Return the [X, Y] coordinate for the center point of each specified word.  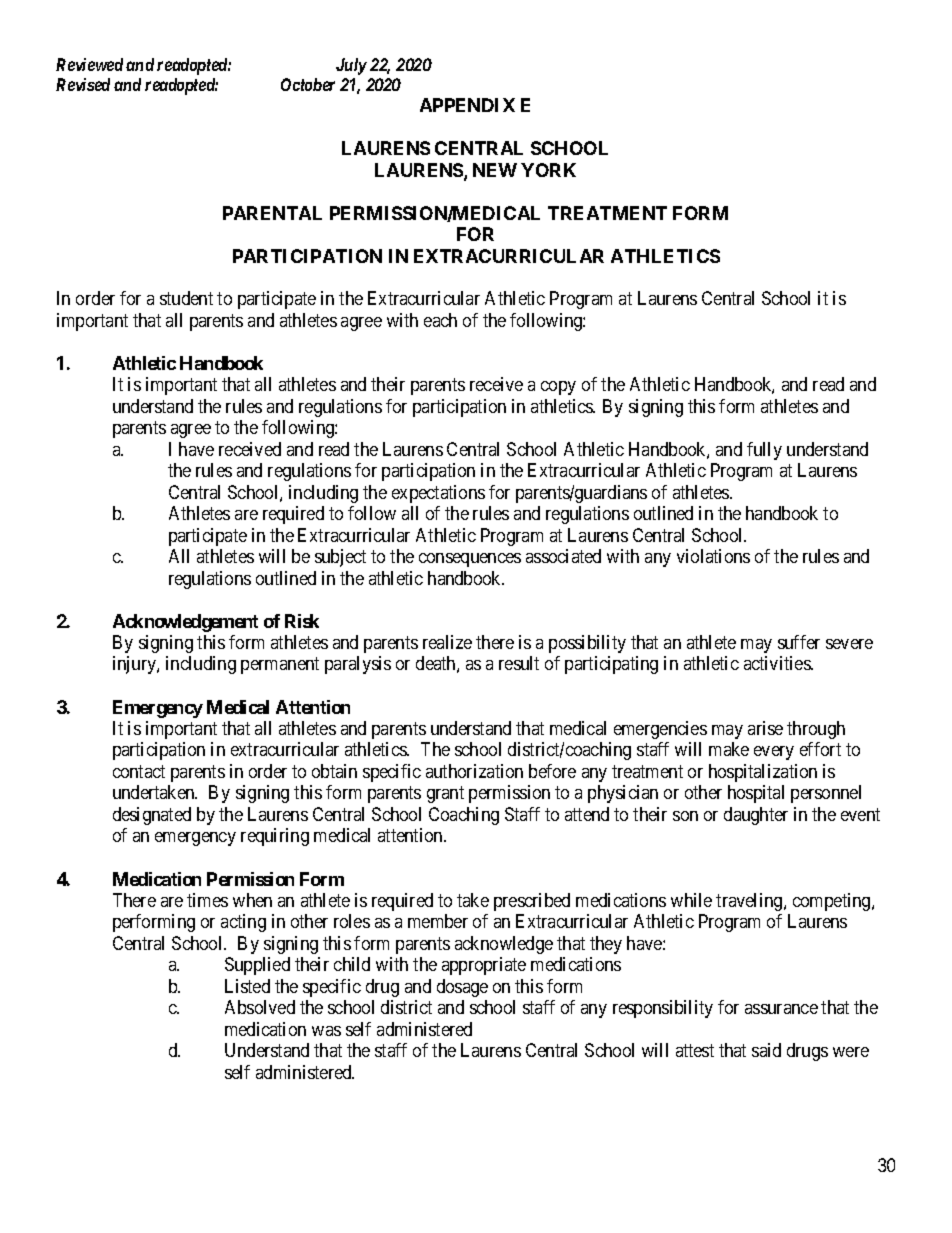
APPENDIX [467, 105]
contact [139, 771]
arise [765, 728]
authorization [474, 771]
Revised [83, 84]
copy [558, 388]
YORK [548, 170]
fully [764, 451]
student [186, 298]
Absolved [260, 1007]
